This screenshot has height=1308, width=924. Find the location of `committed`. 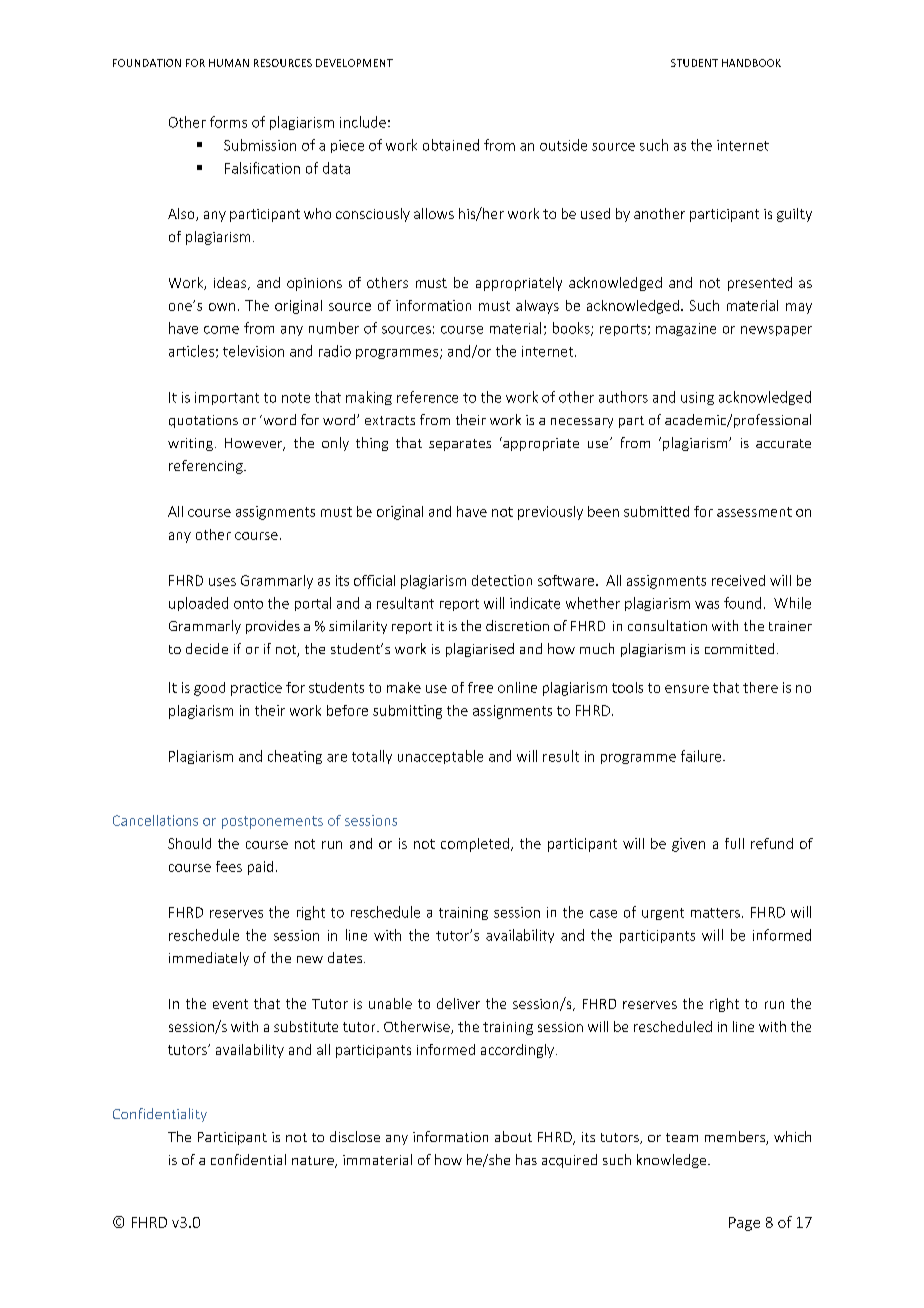

committed is located at coordinates (739, 648).
